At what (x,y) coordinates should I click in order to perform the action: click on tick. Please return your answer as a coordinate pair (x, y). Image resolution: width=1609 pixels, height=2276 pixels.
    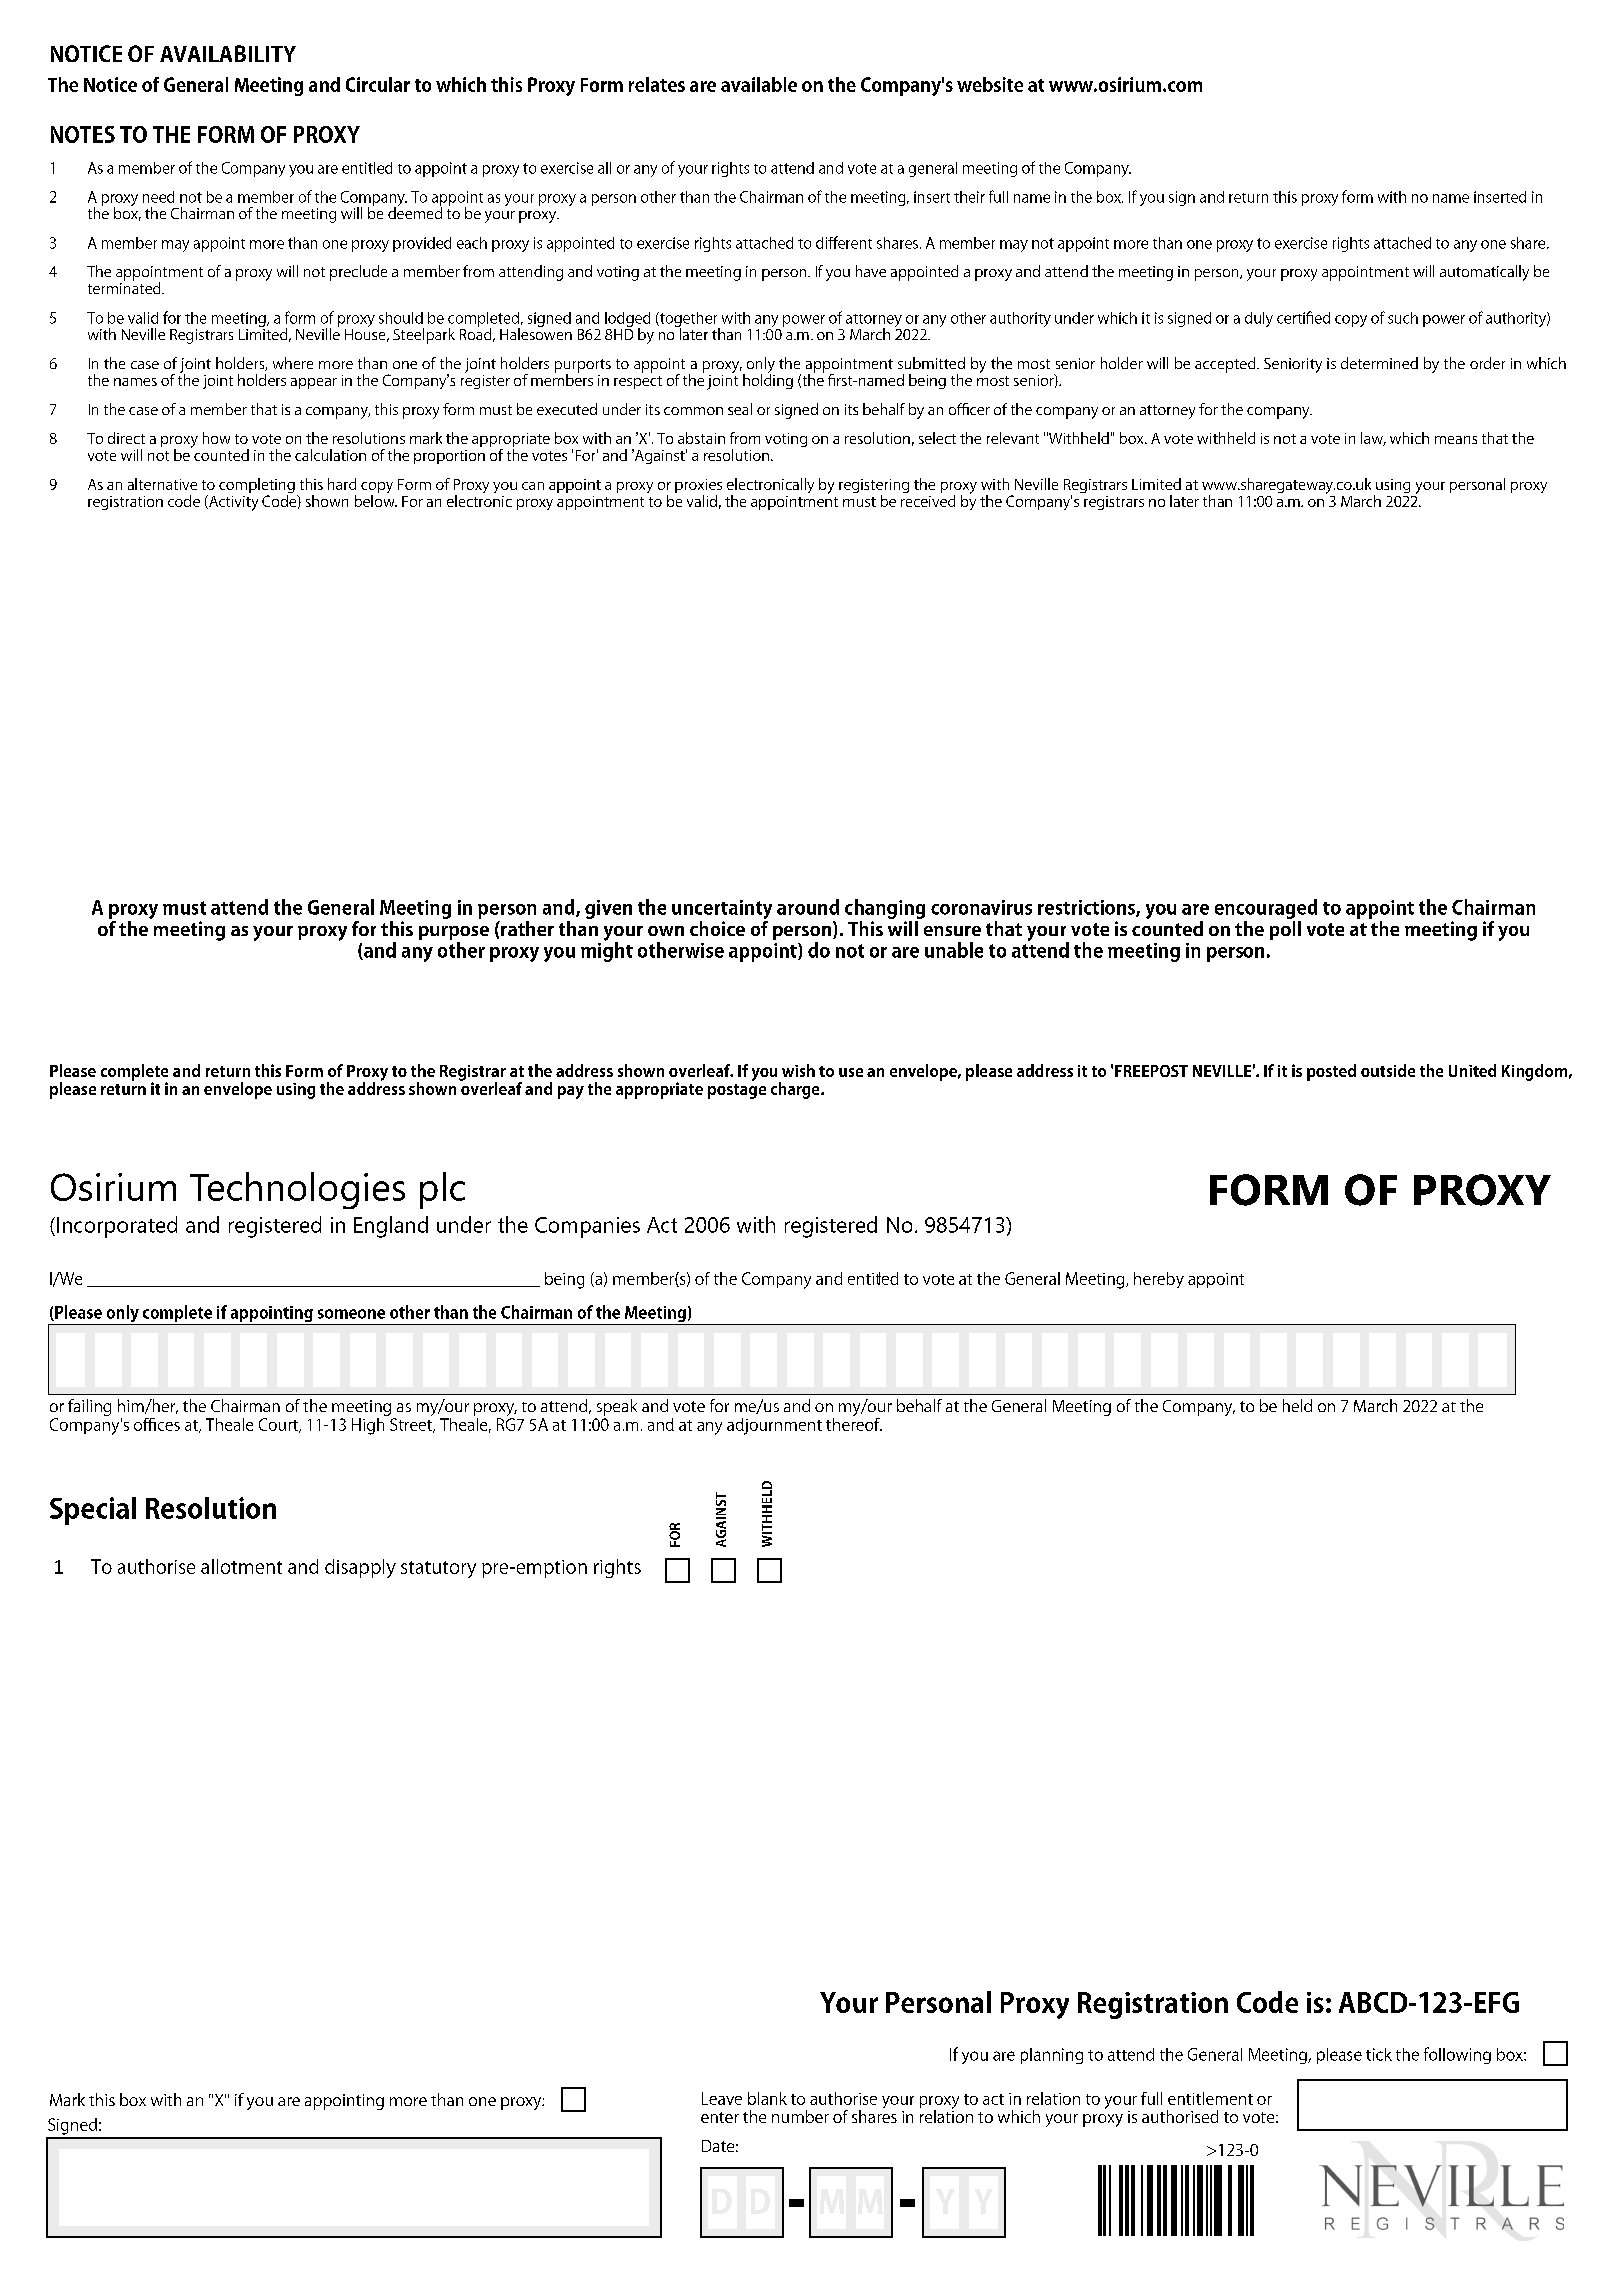
    Looking at the image, I should click on (1379, 2054).
